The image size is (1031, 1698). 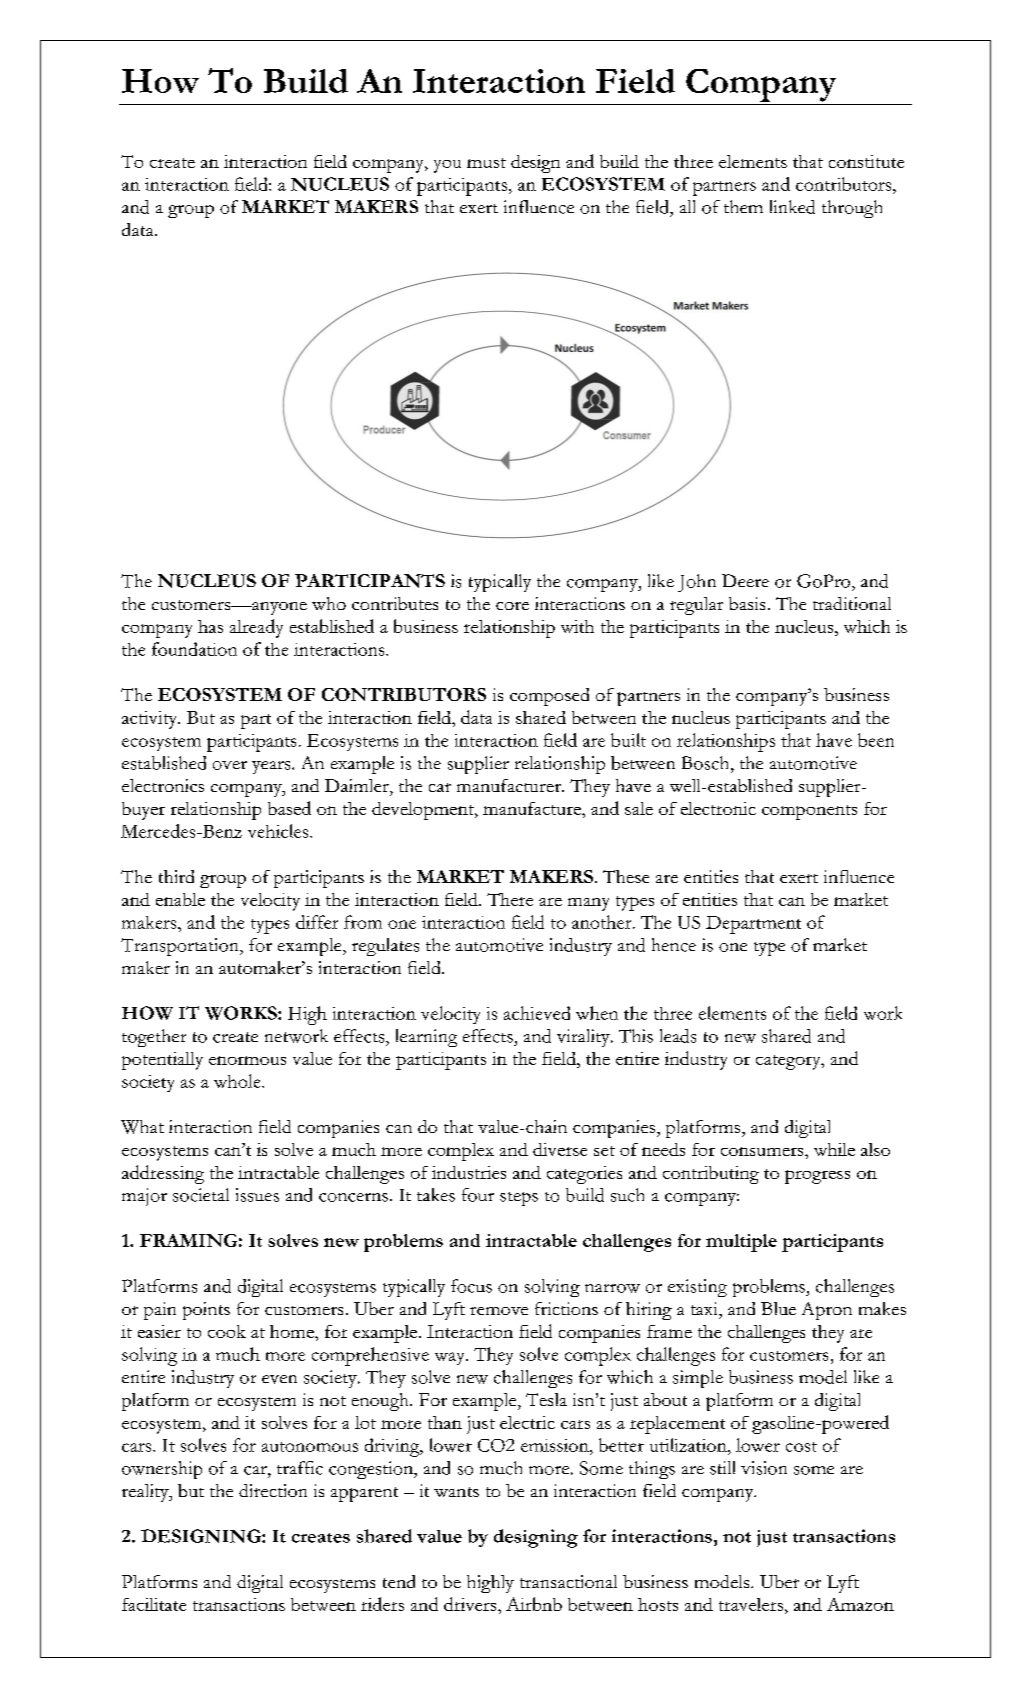 I want to click on basis, so click(x=747, y=603).
